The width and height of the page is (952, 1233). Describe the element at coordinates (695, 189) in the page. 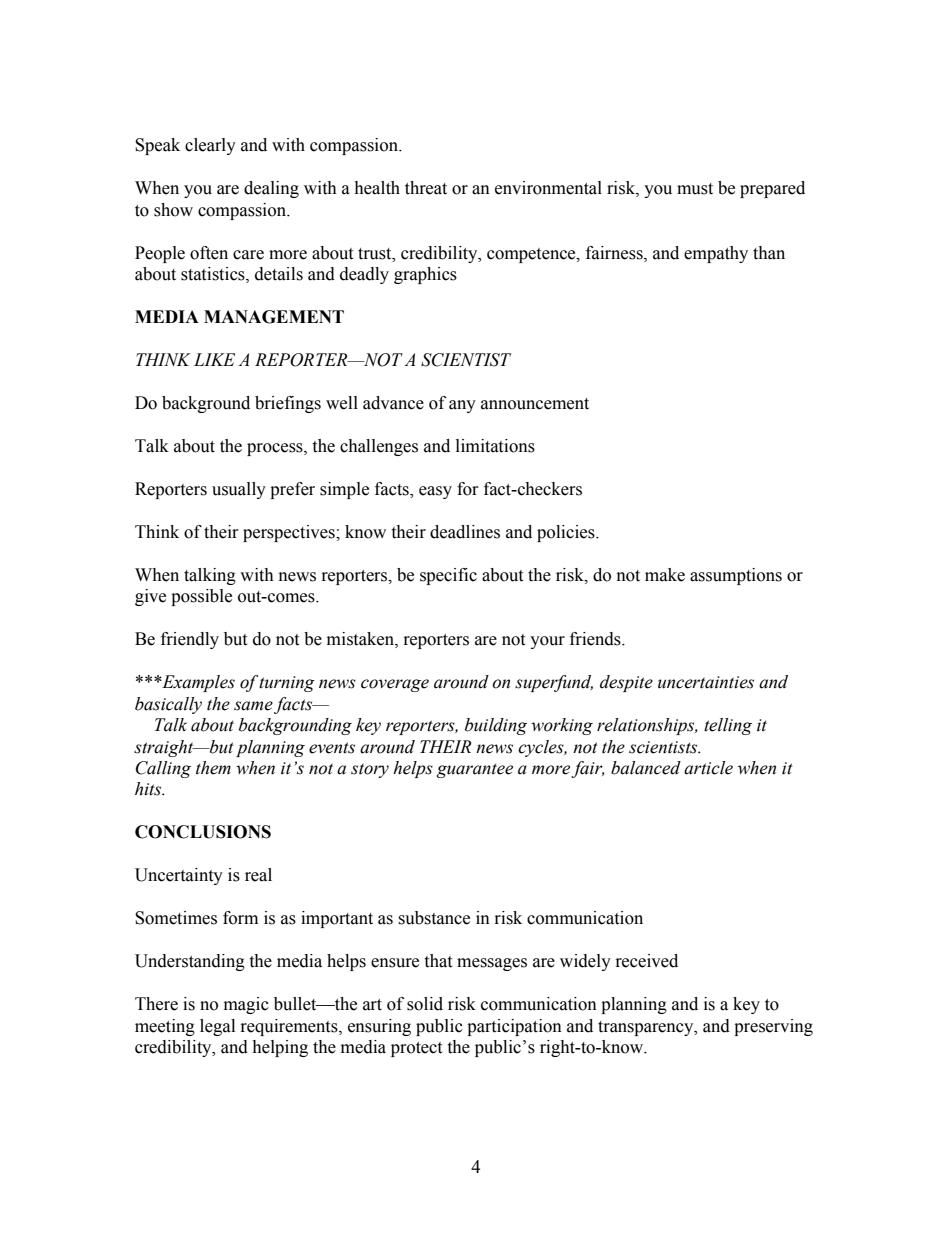

I see `must` at that location.
